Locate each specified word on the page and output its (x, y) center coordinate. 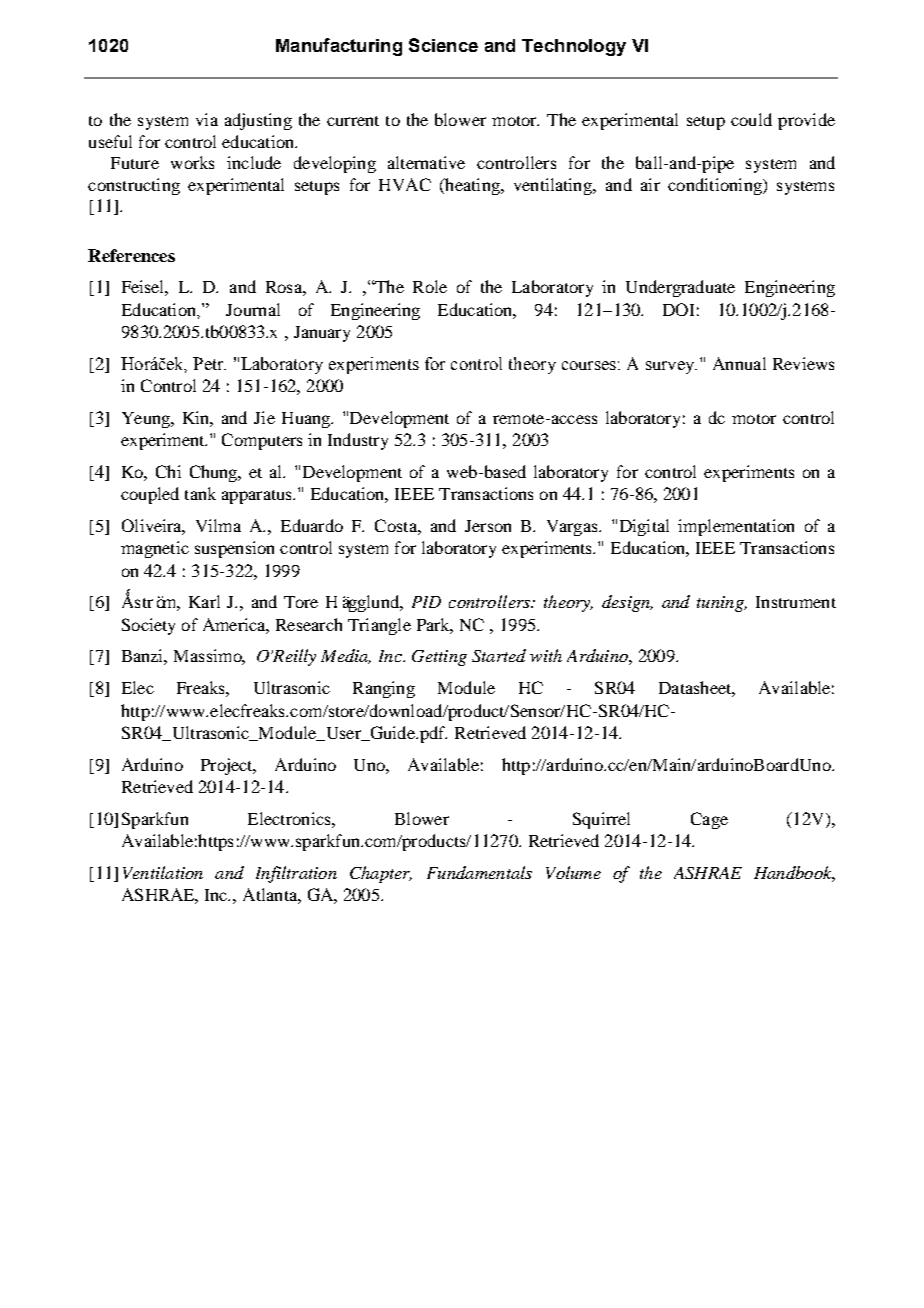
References (131, 255)
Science (443, 45)
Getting (439, 658)
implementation (736, 527)
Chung (215, 473)
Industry (358, 441)
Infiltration (296, 874)
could (751, 119)
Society (148, 626)
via (207, 119)
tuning (721, 604)
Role (430, 286)
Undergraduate (680, 288)
